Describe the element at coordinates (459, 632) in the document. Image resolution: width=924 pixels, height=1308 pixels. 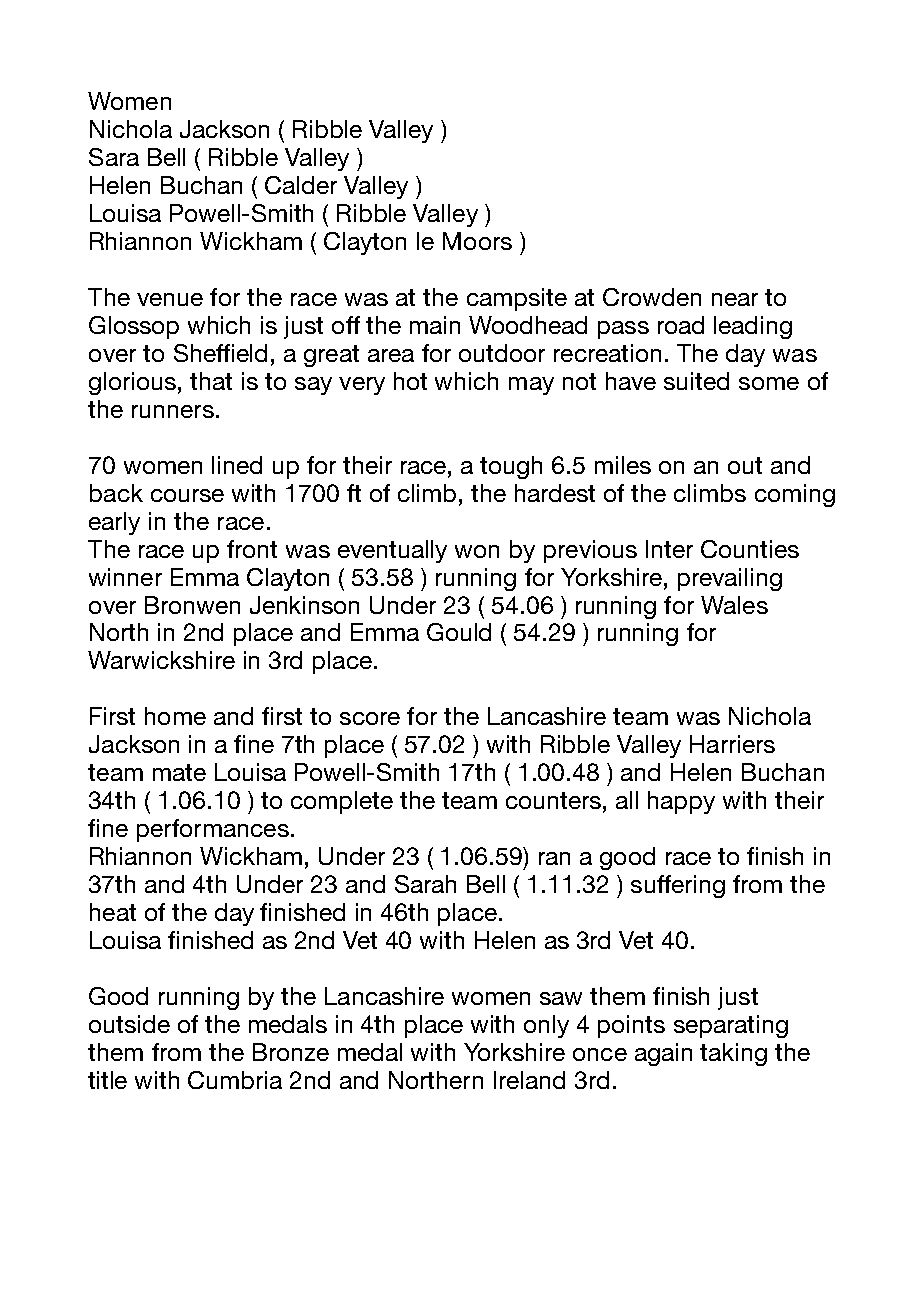
I see `Gould` at that location.
